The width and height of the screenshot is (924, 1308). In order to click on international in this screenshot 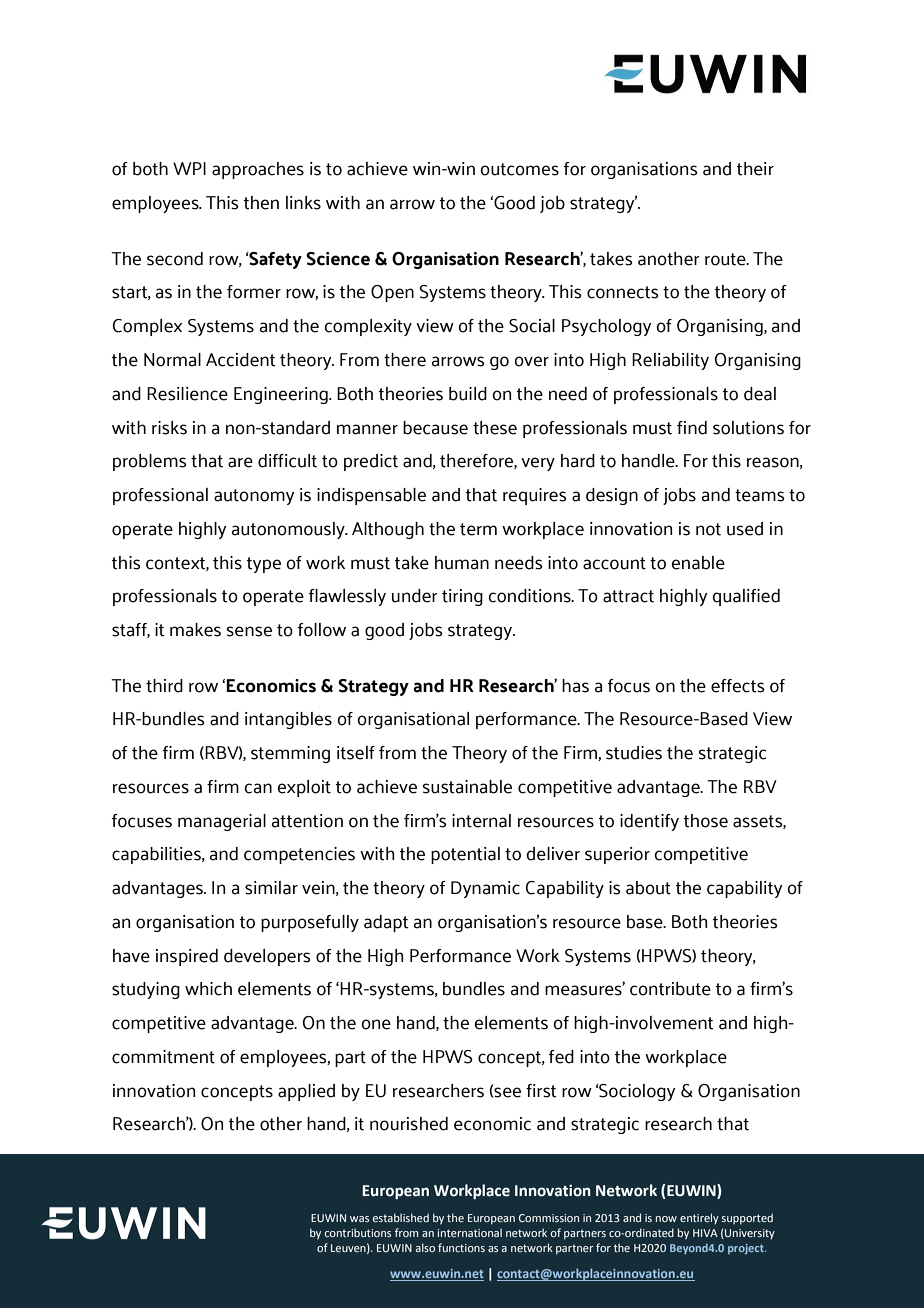, I will do `click(469, 1232)`.
